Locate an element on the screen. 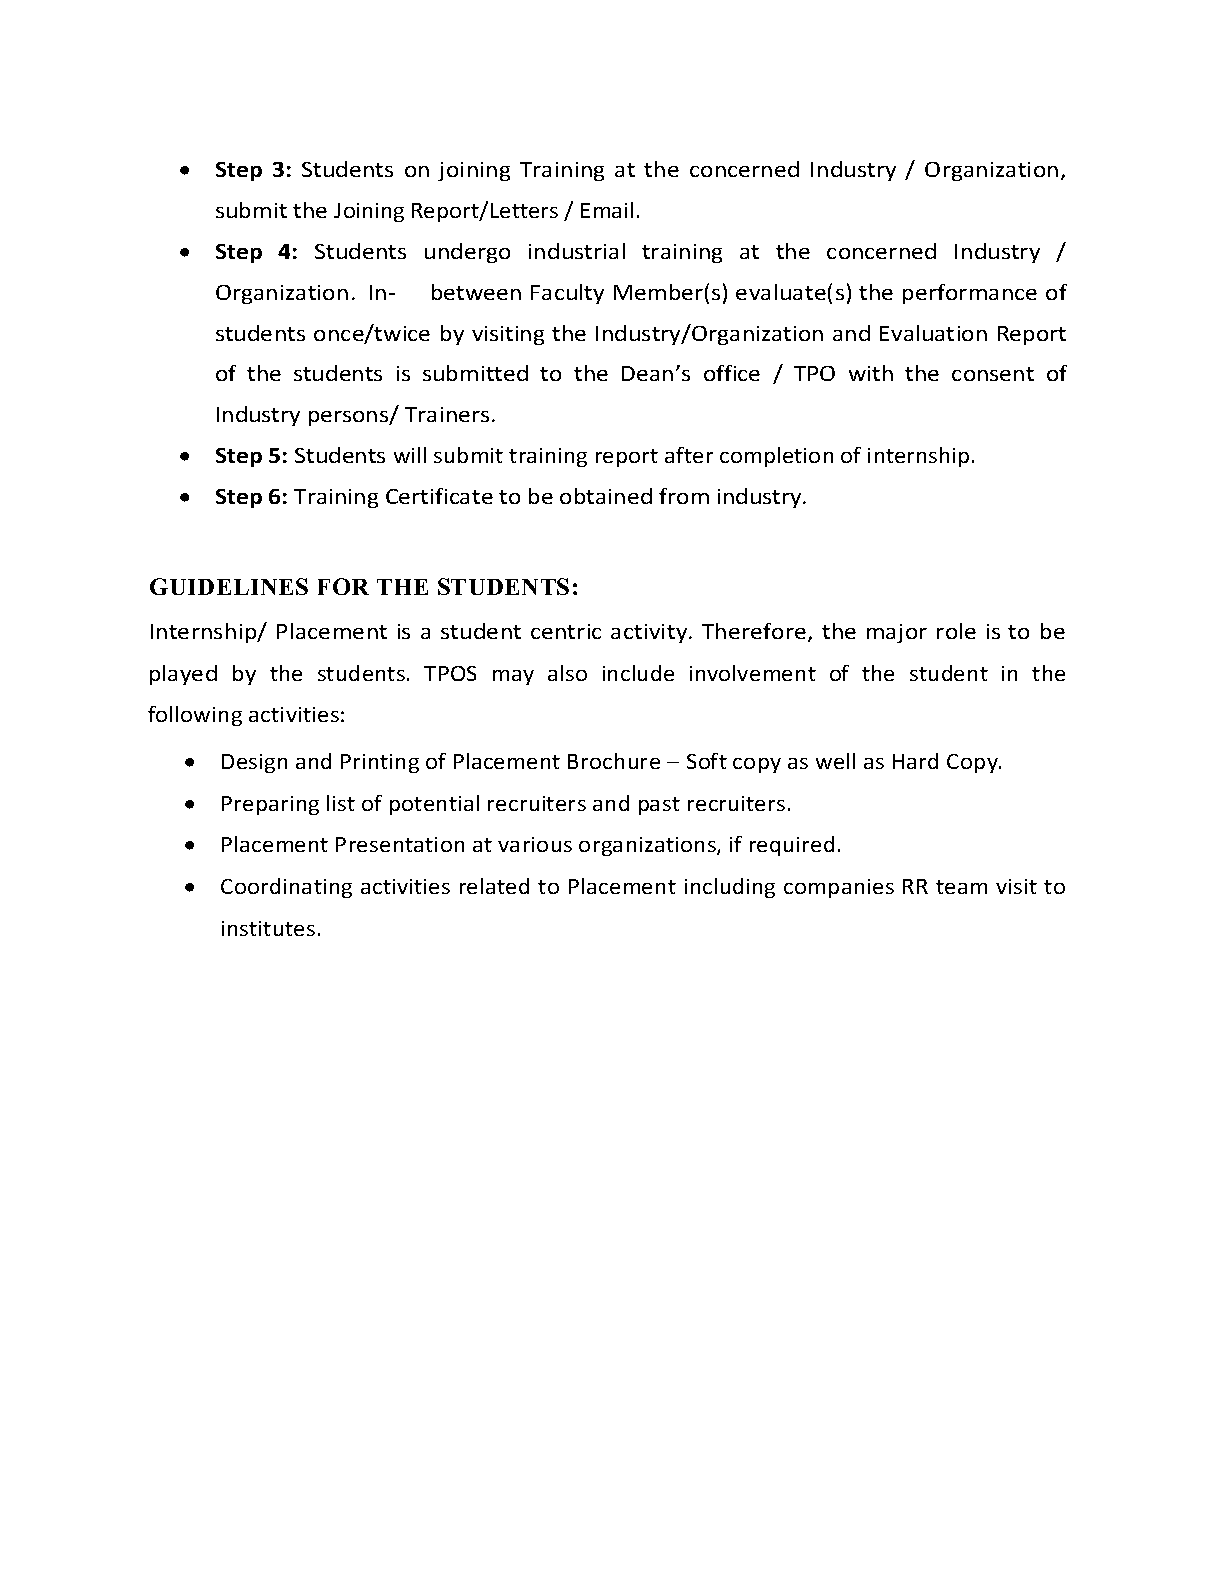 The width and height of the screenshot is (1218, 1576). played is located at coordinates (183, 675).
